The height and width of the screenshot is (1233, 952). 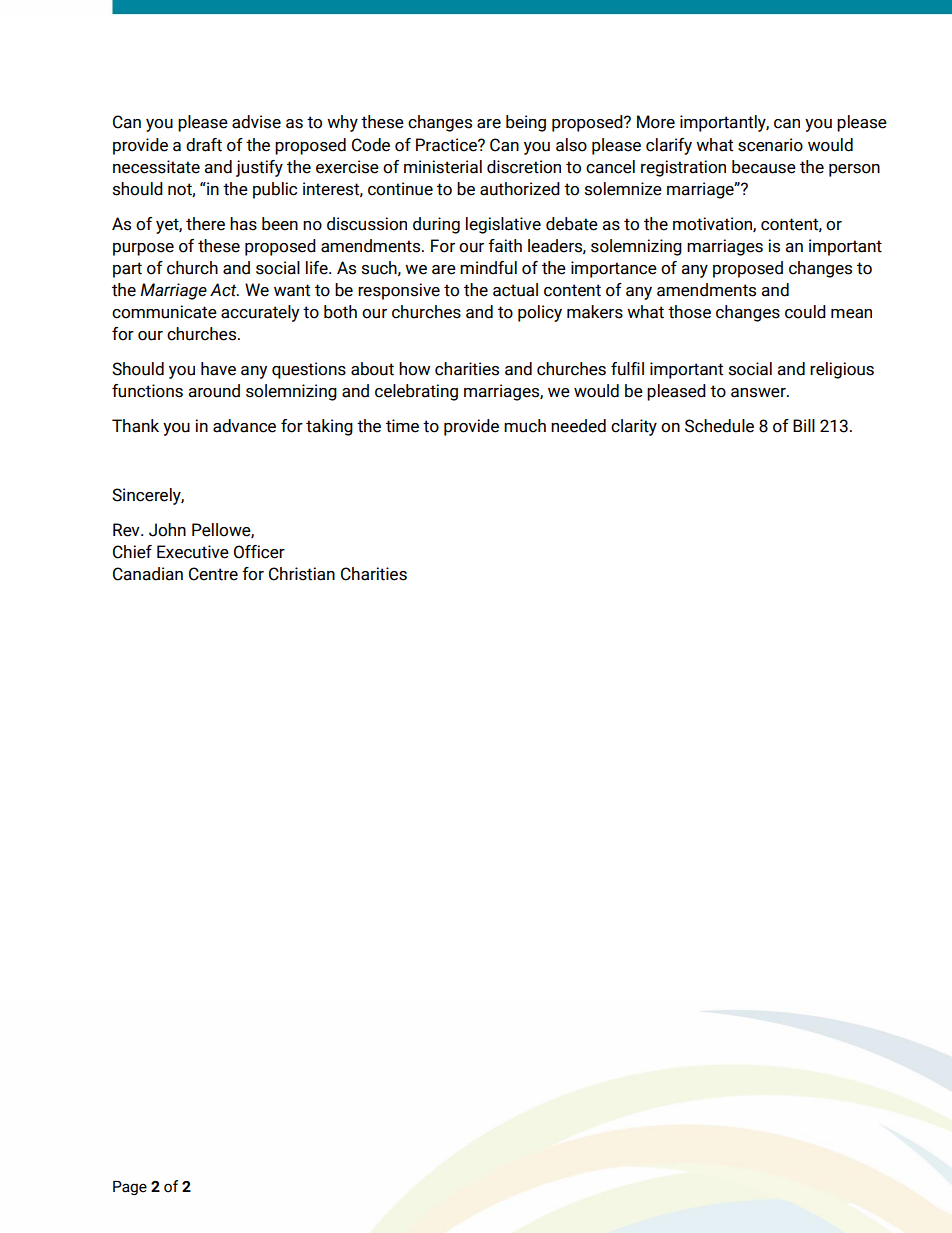 I want to click on draft, so click(x=204, y=145).
